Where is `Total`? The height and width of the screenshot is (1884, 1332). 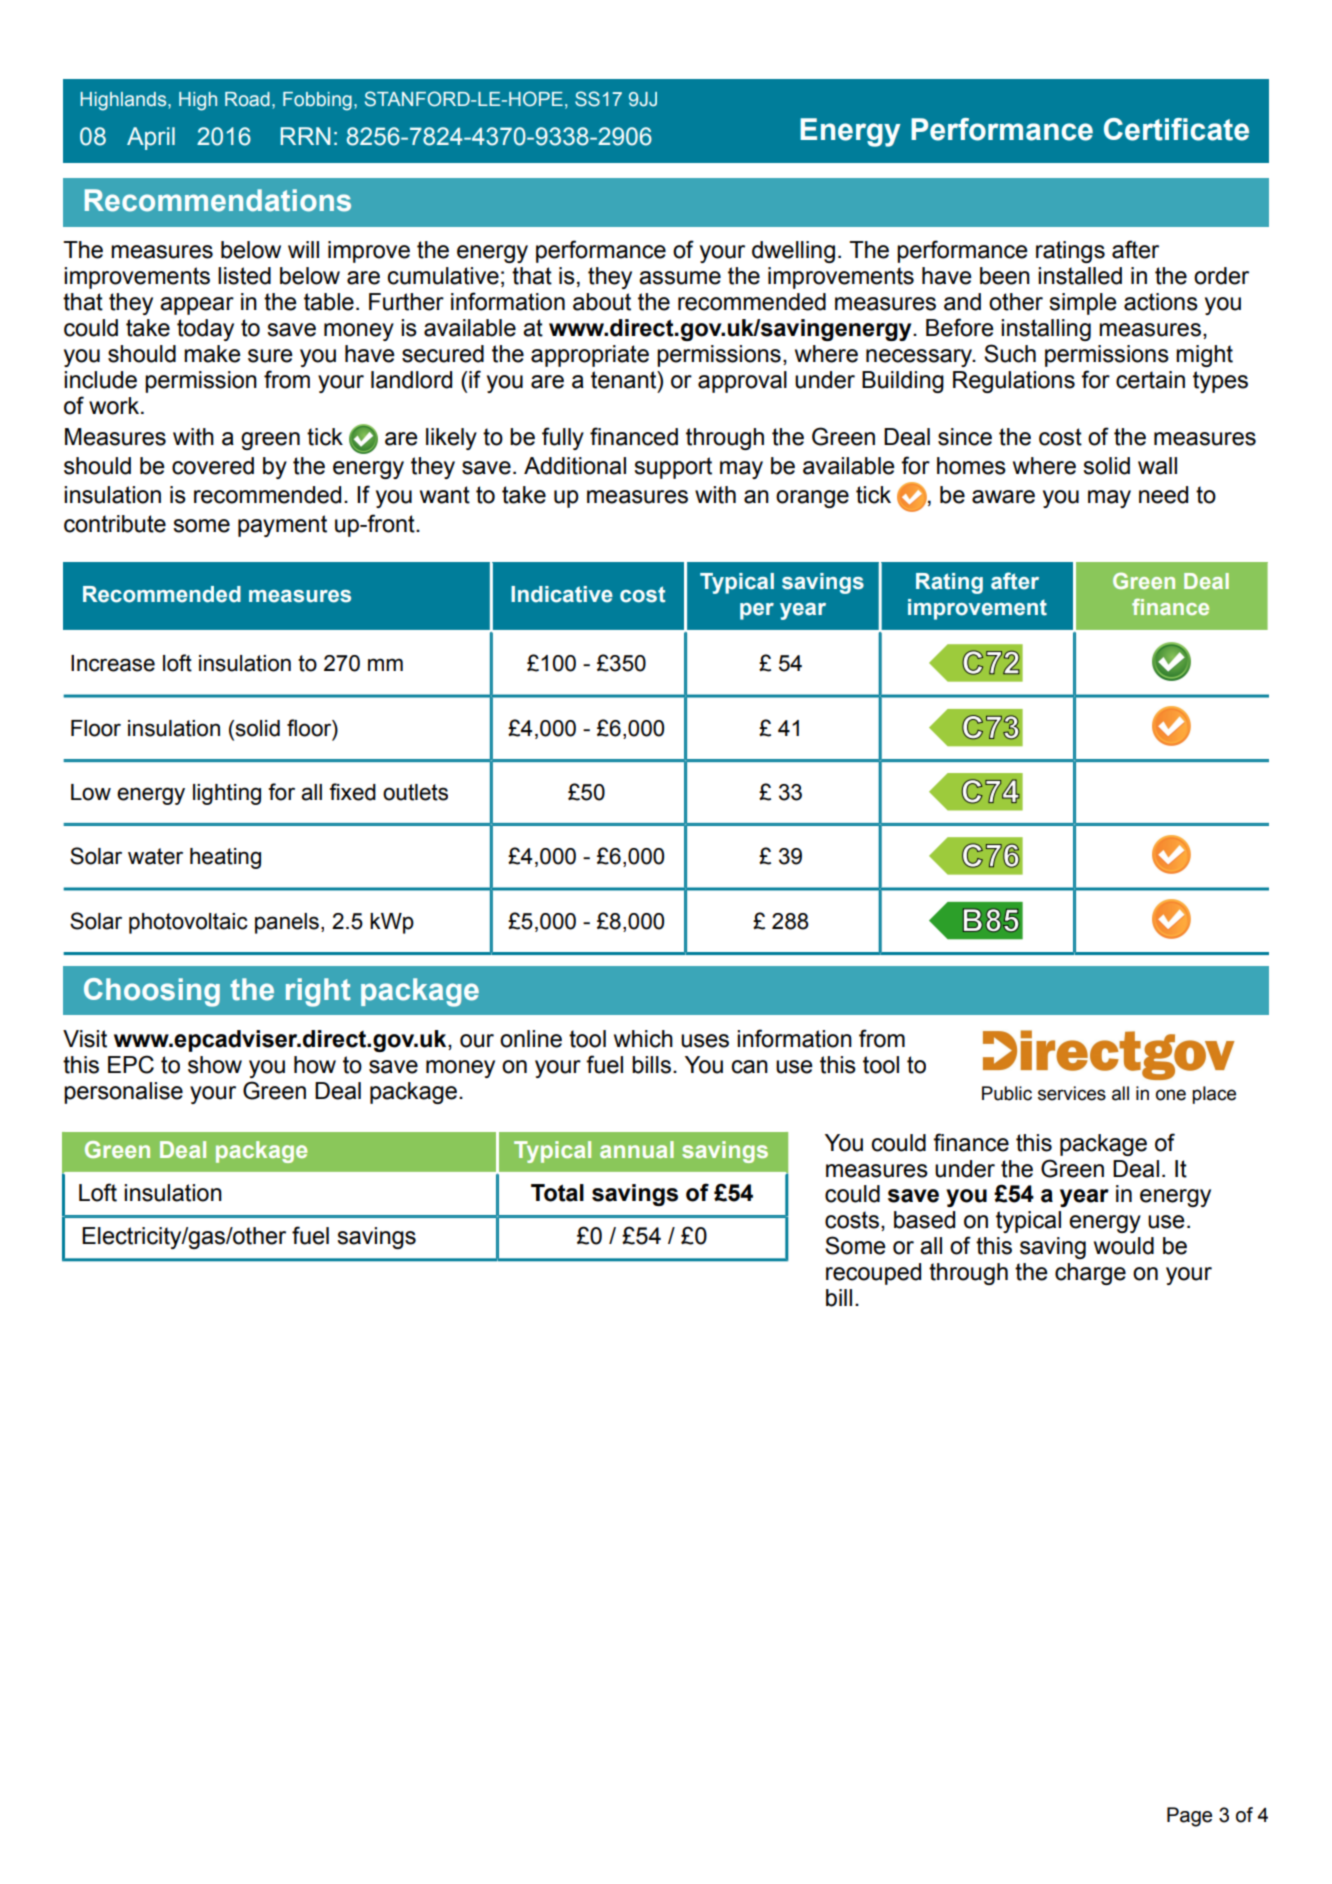
Total is located at coordinates (557, 1193).
